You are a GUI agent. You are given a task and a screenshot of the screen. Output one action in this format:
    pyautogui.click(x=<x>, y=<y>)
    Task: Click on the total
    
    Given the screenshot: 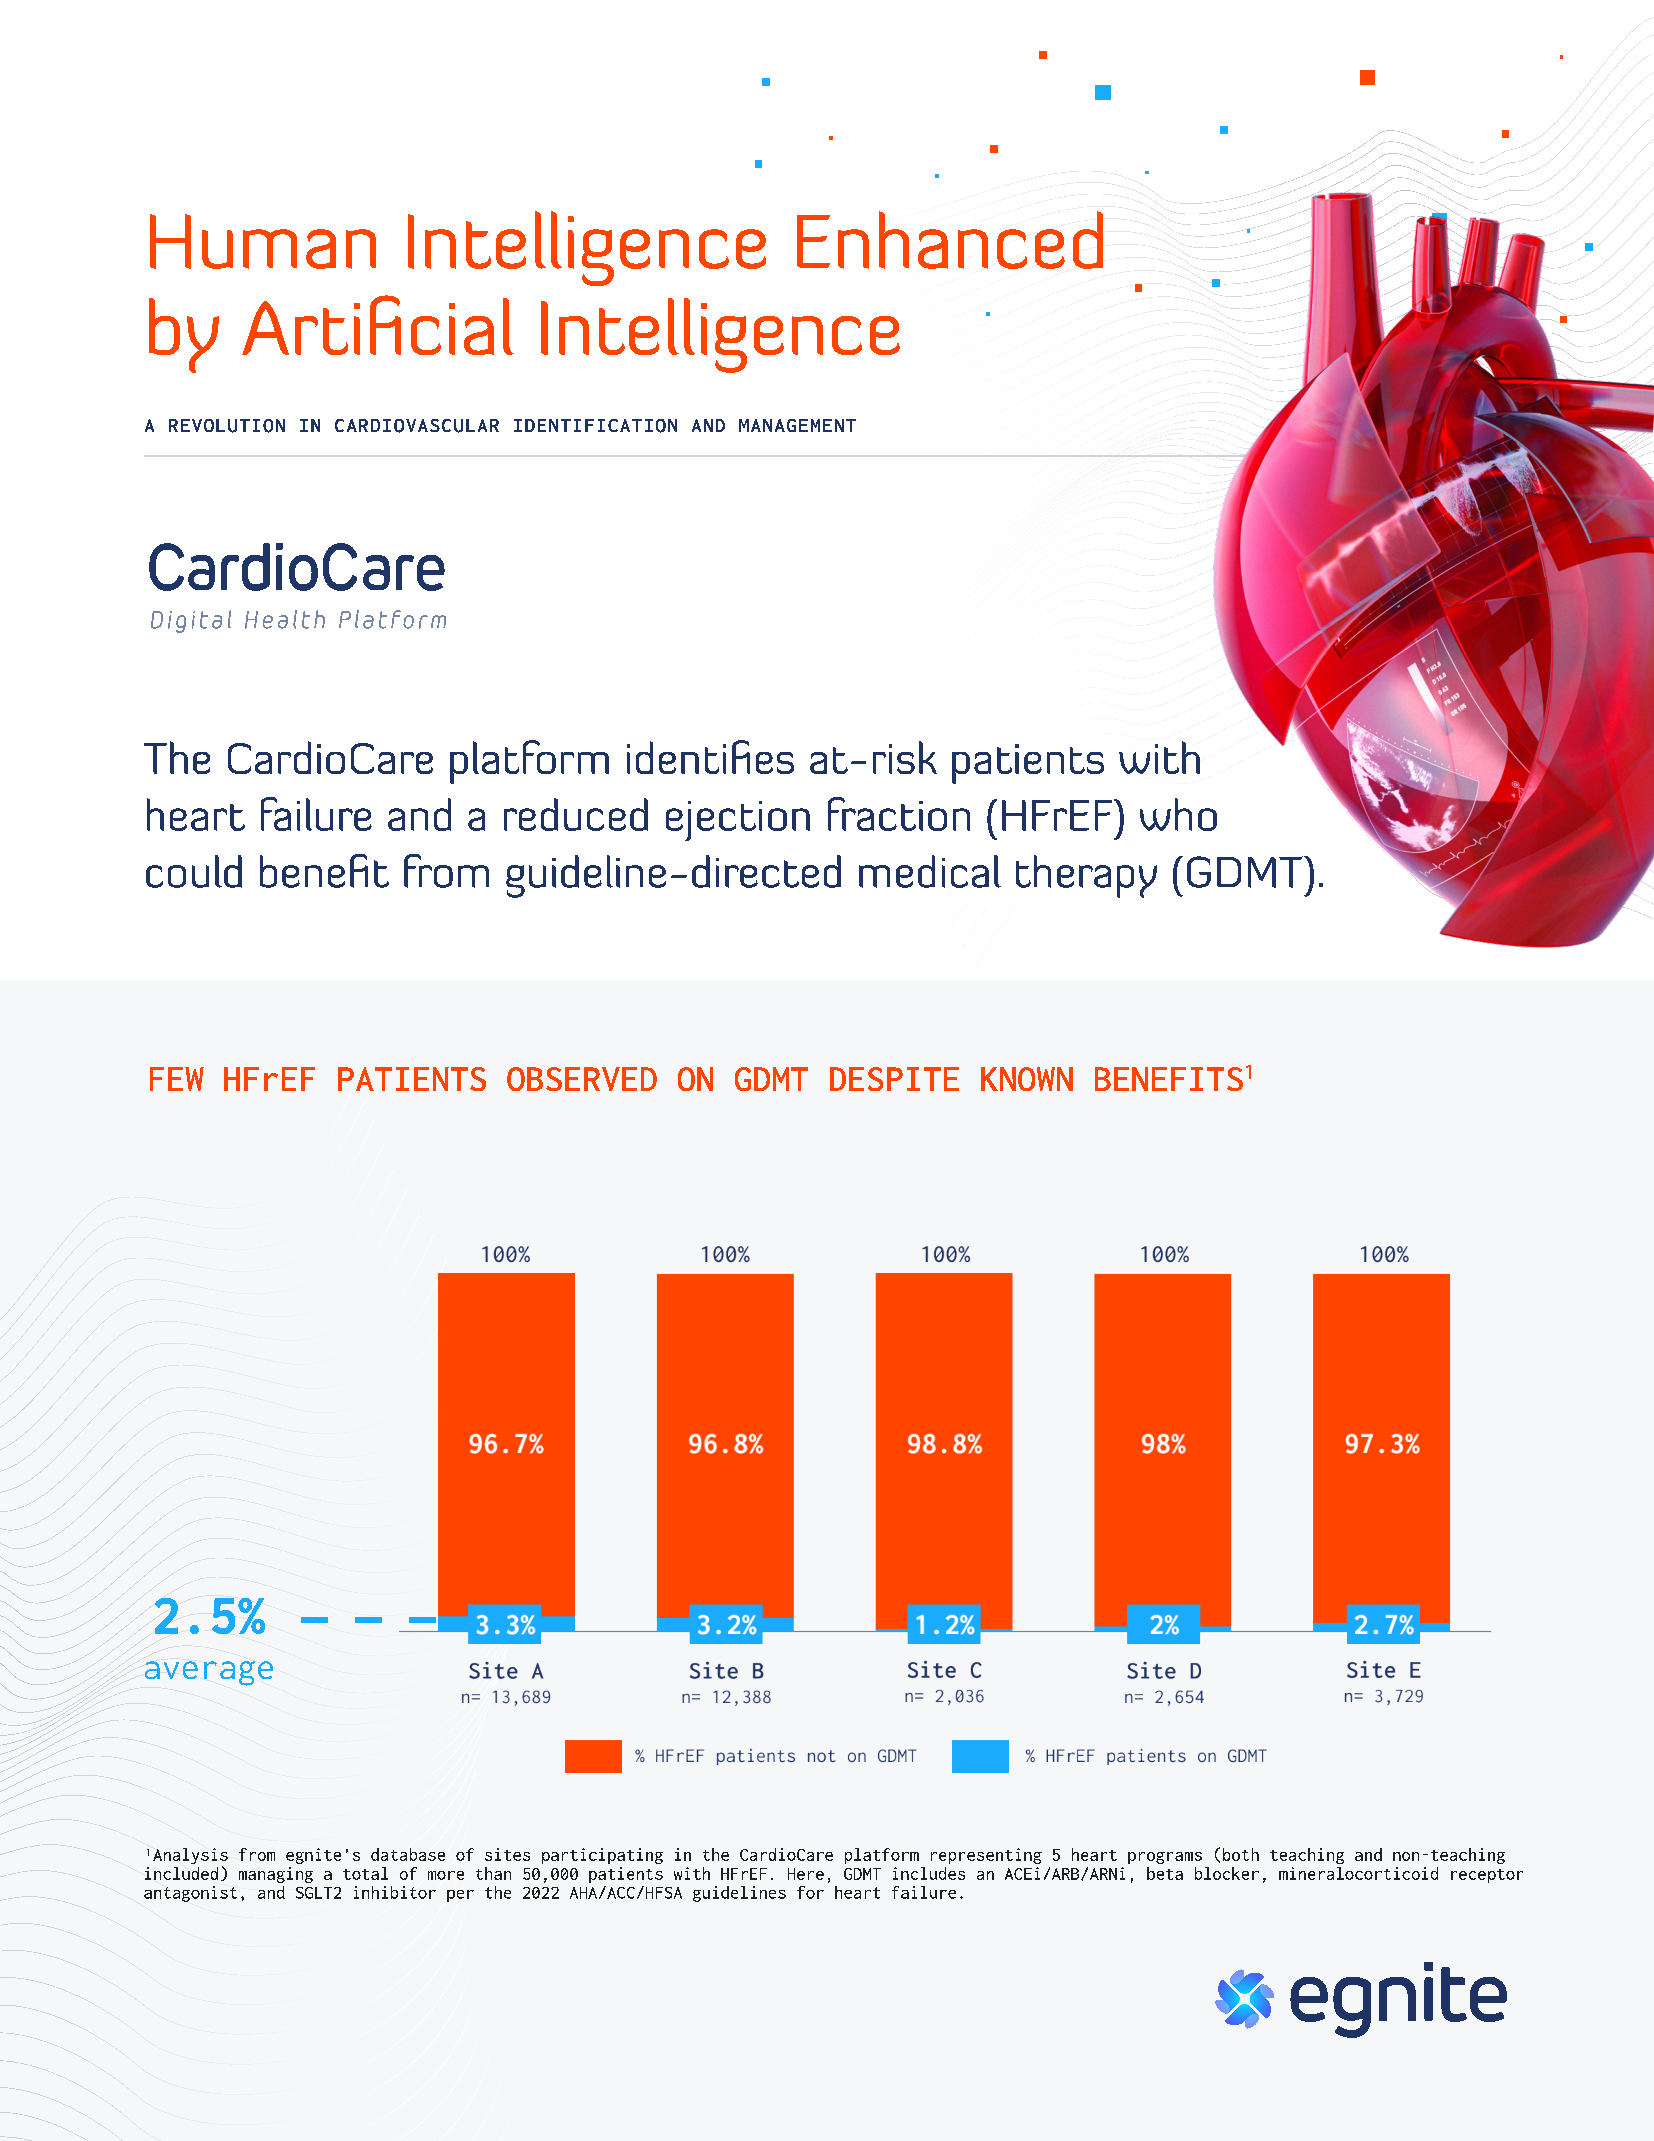 What is the action you would take?
    pyautogui.click(x=365, y=1873)
